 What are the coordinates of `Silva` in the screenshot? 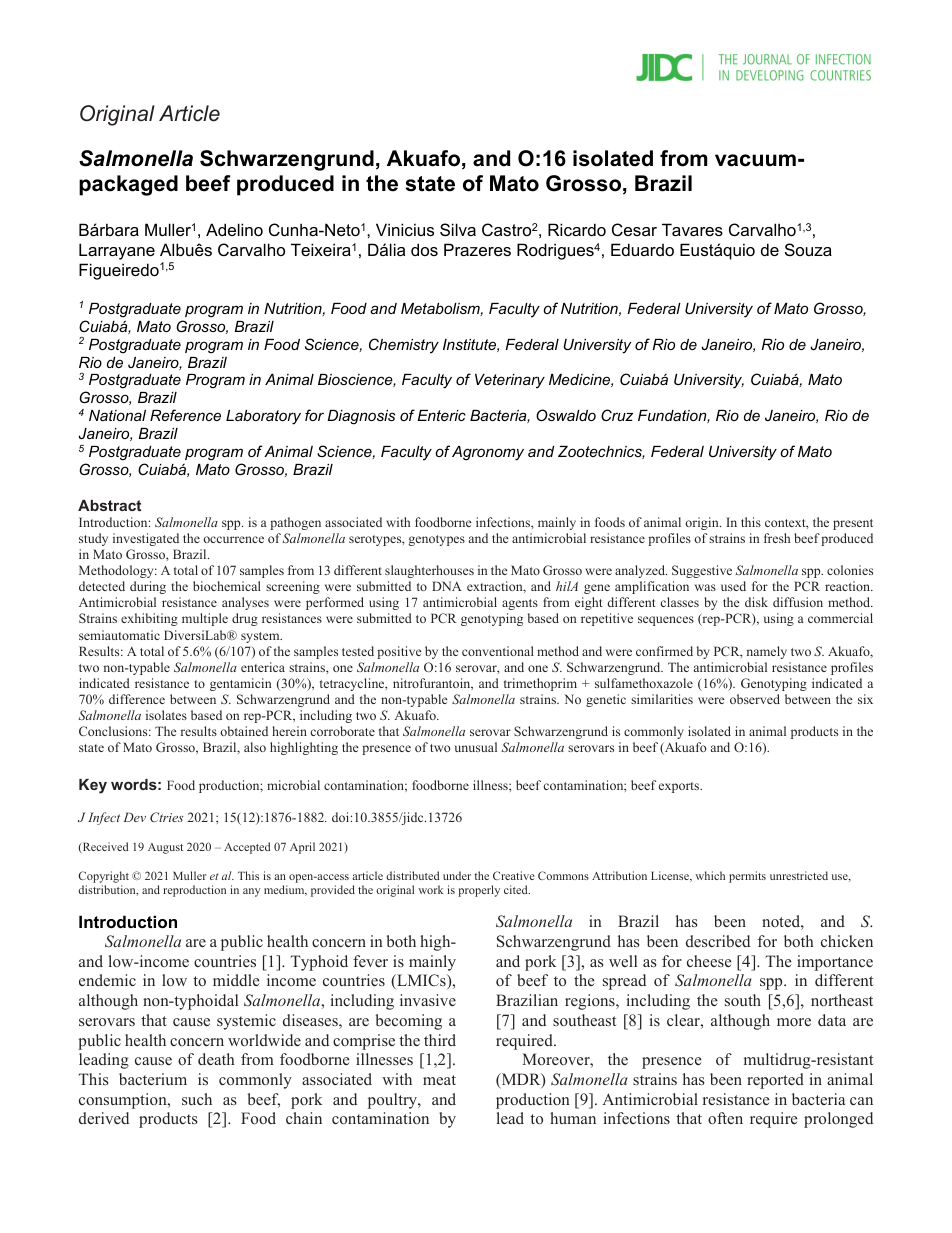 It's located at (458, 229).
